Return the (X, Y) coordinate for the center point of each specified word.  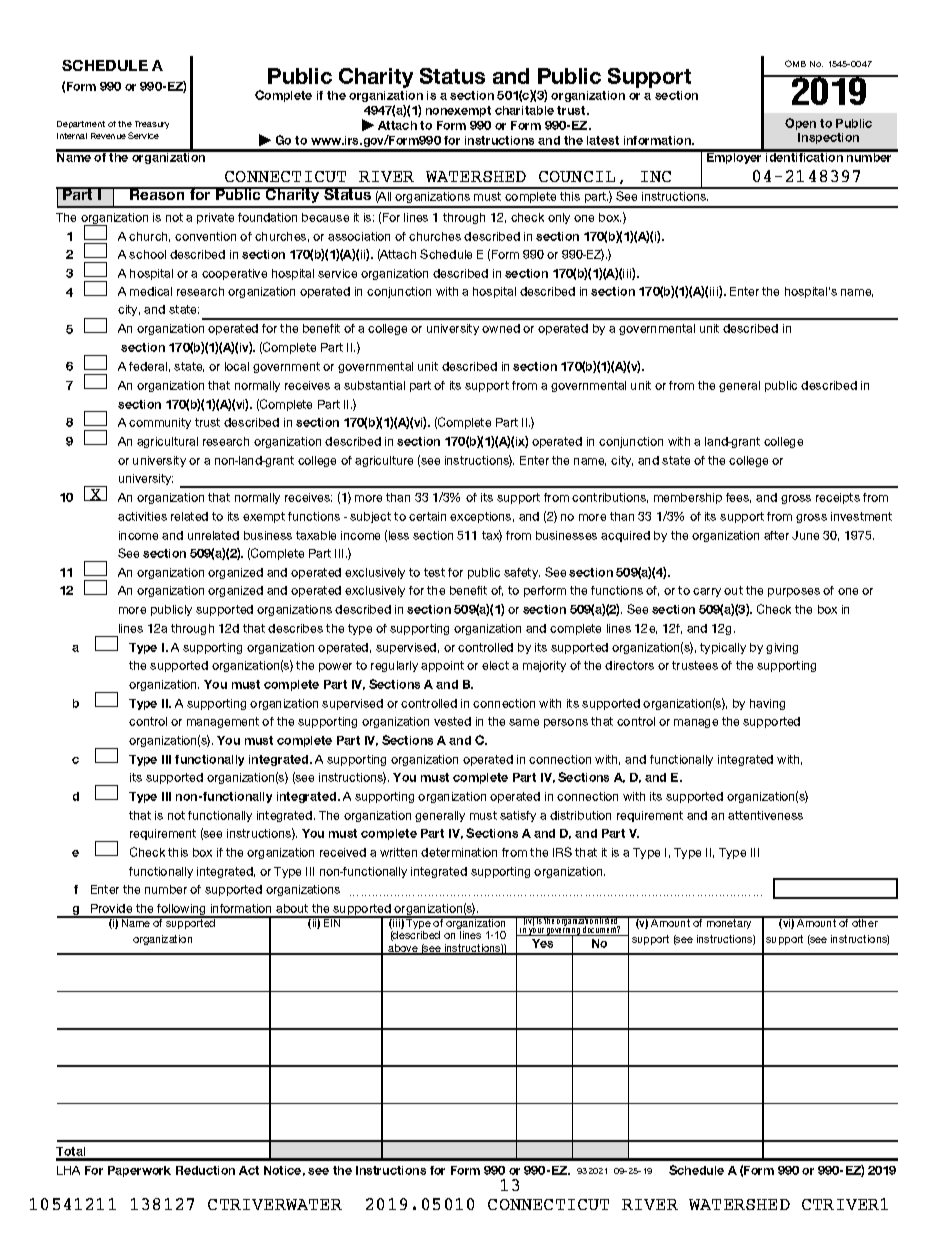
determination (459, 852)
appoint (442, 666)
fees (738, 498)
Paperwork (139, 1171)
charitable (524, 110)
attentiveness (765, 815)
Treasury (152, 125)
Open (800, 124)
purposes (794, 592)
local (237, 366)
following (182, 911)
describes (295, 628)
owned (501, 328)
